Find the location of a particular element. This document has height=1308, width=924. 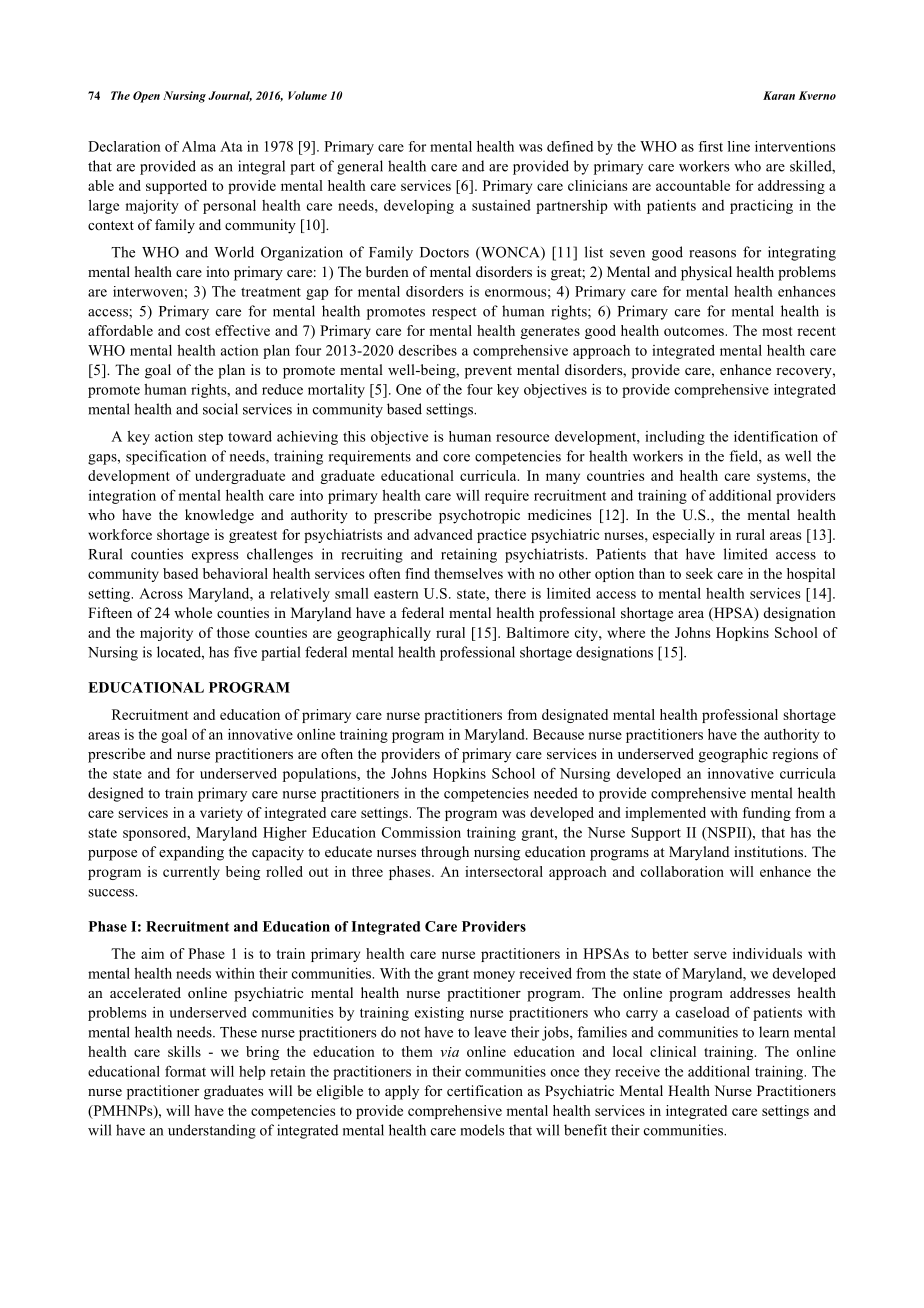

defined is located at coordinates (570, 146).
